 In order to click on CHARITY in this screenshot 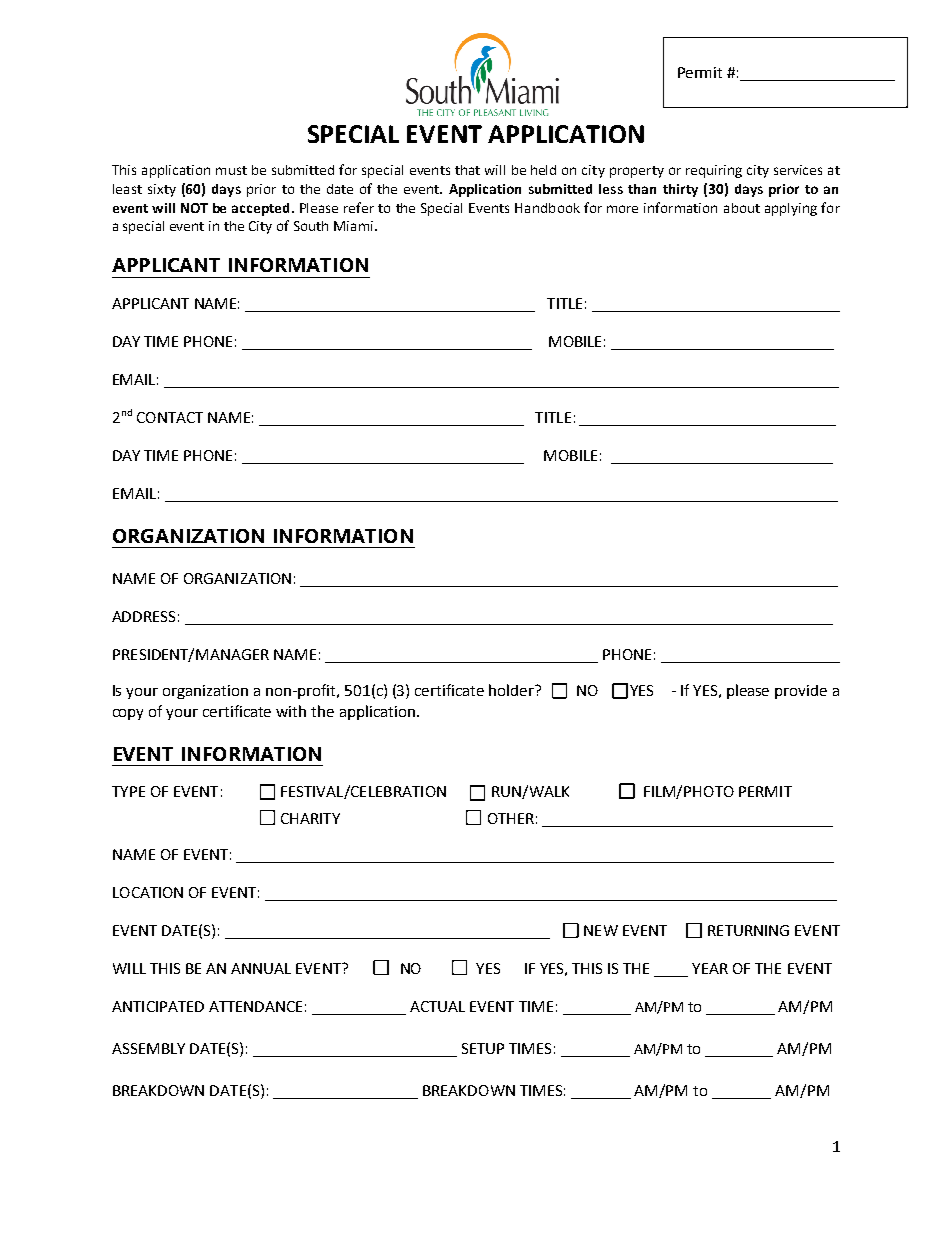, I will do `click(310, 818)`.
